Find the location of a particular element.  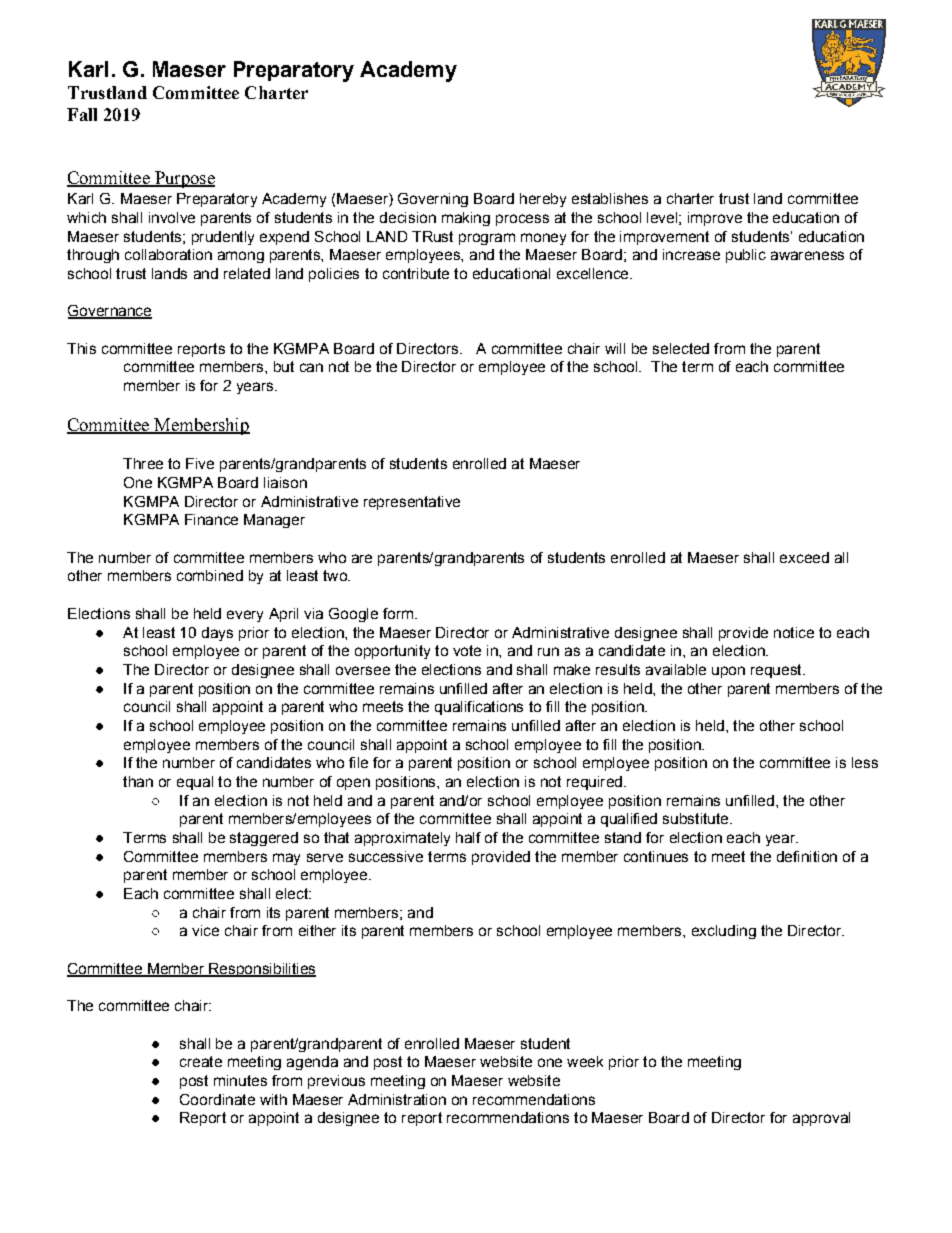

This is located at coordinates (81, 348).
